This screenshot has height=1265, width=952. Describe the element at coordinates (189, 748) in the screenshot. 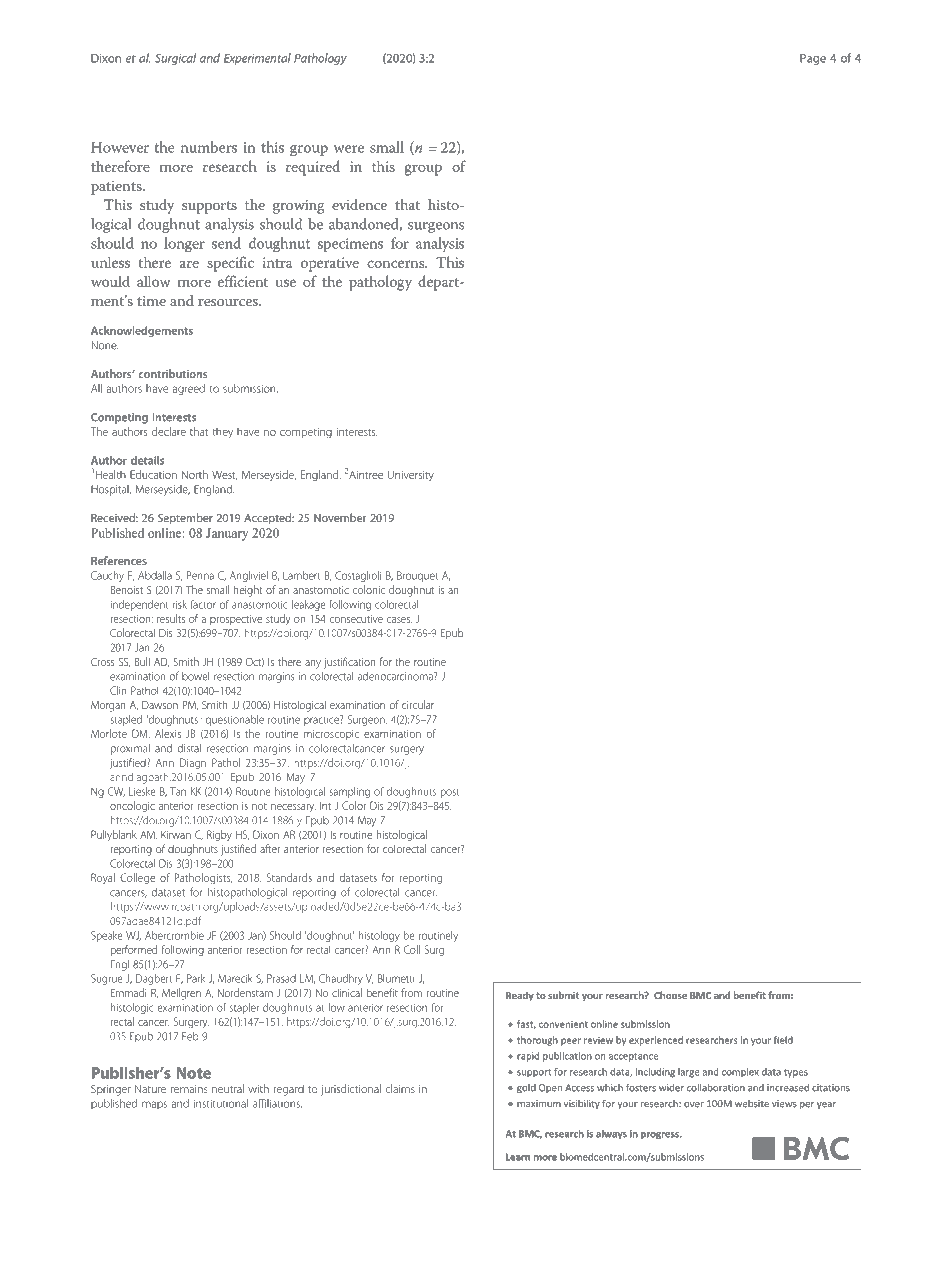

I see `distal` at that location.
